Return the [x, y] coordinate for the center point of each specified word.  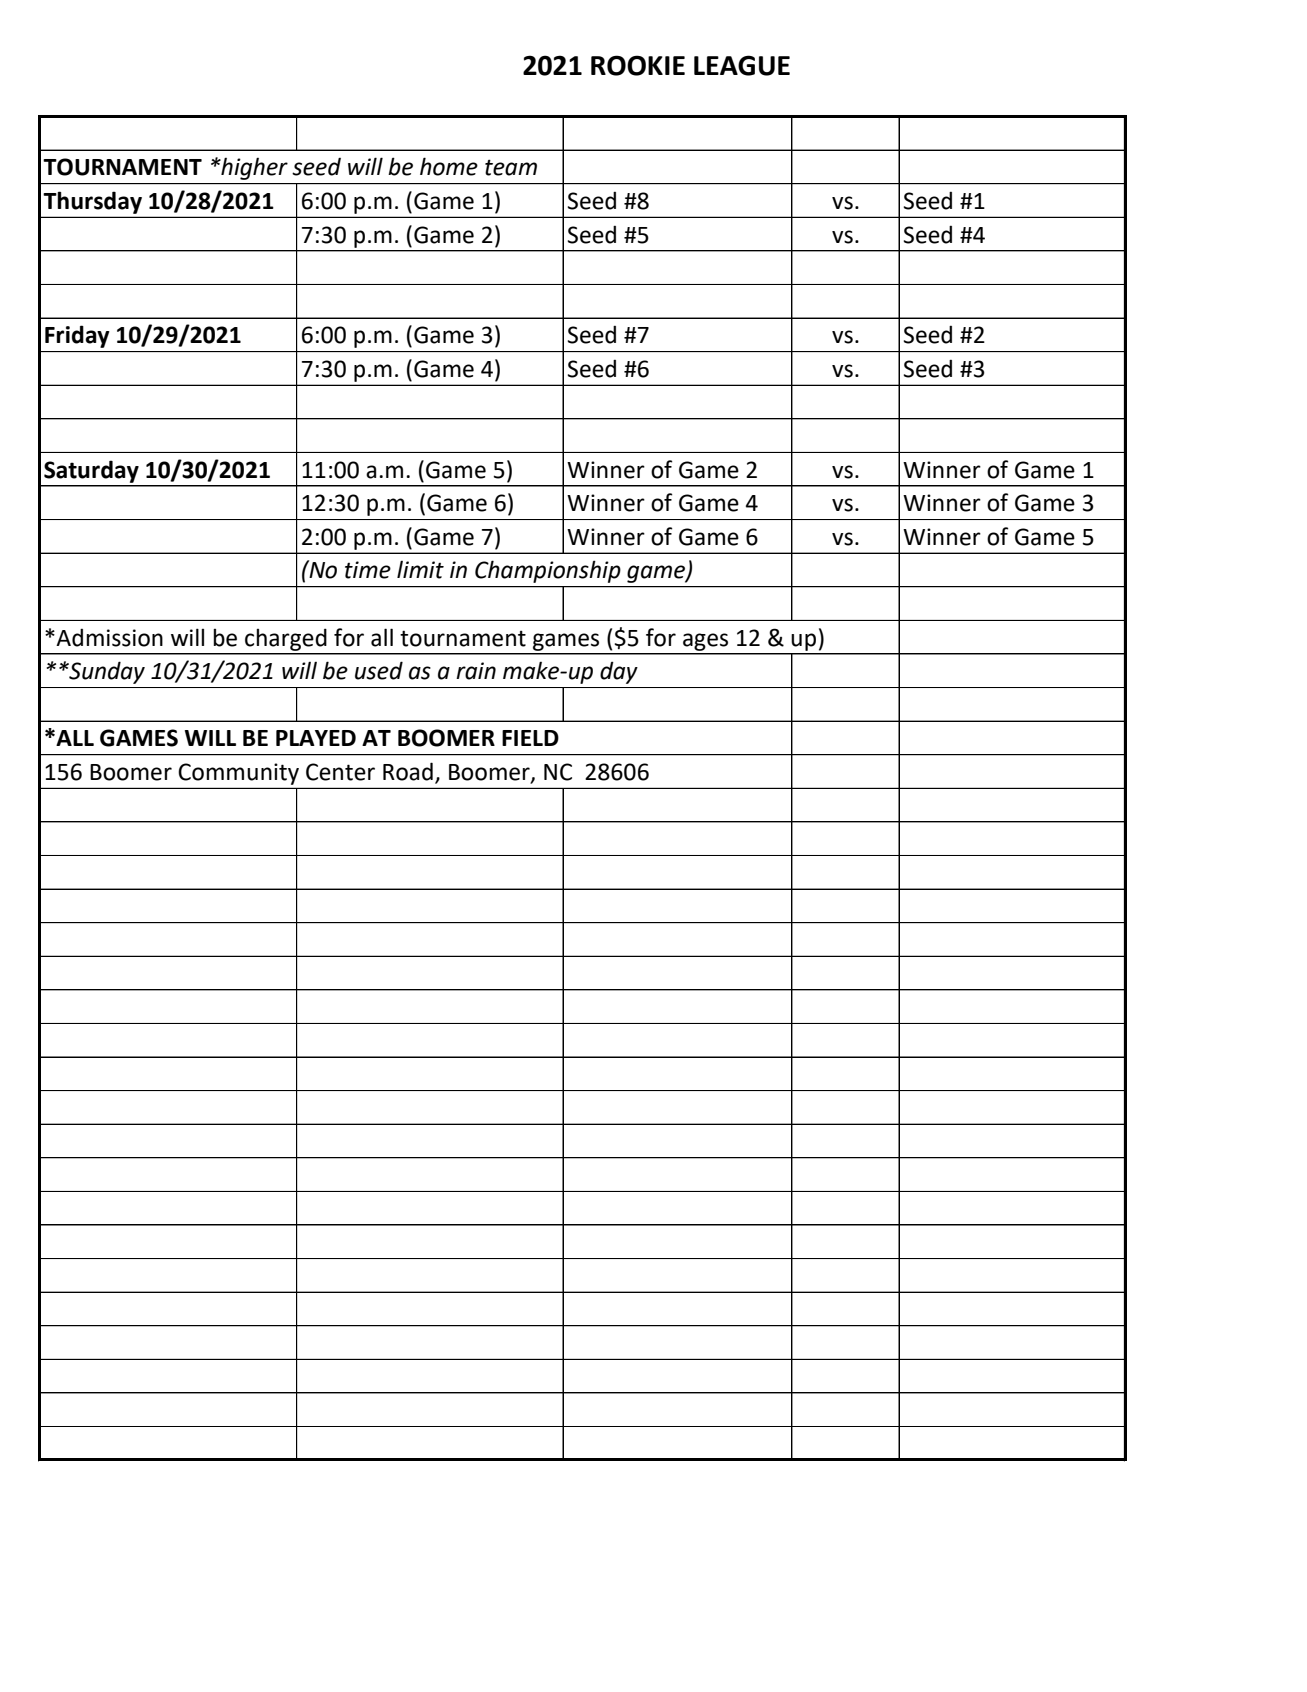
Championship [548, 571]
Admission [109, 637]
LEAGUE [742, 65]
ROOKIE [638, 65]
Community [239, 774]
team [511, 167]
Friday [77, 336]
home [449, 166]
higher [253, 169]
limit [420, 570]
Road [408, 771]
